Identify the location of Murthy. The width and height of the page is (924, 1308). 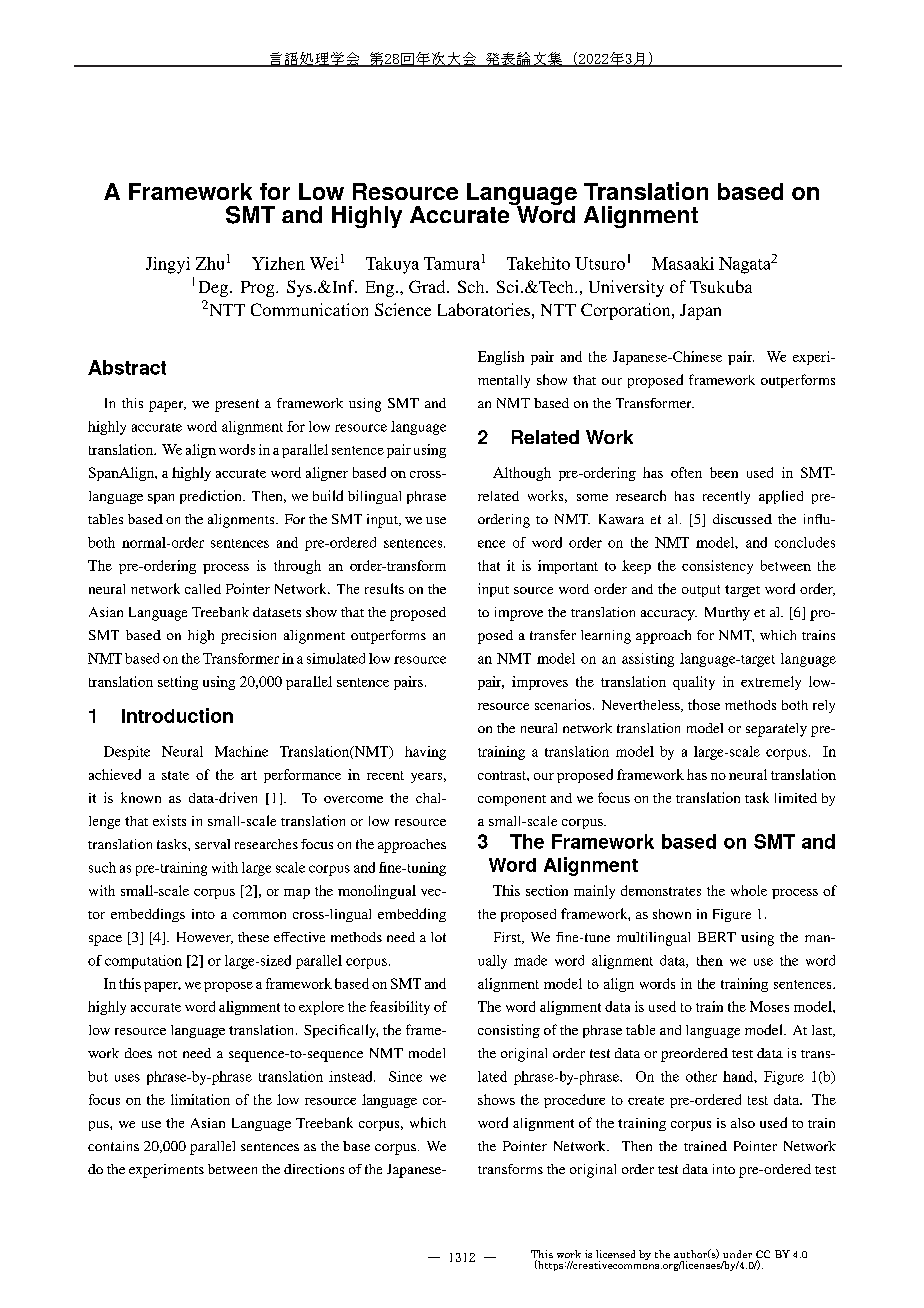
(727, 614).
